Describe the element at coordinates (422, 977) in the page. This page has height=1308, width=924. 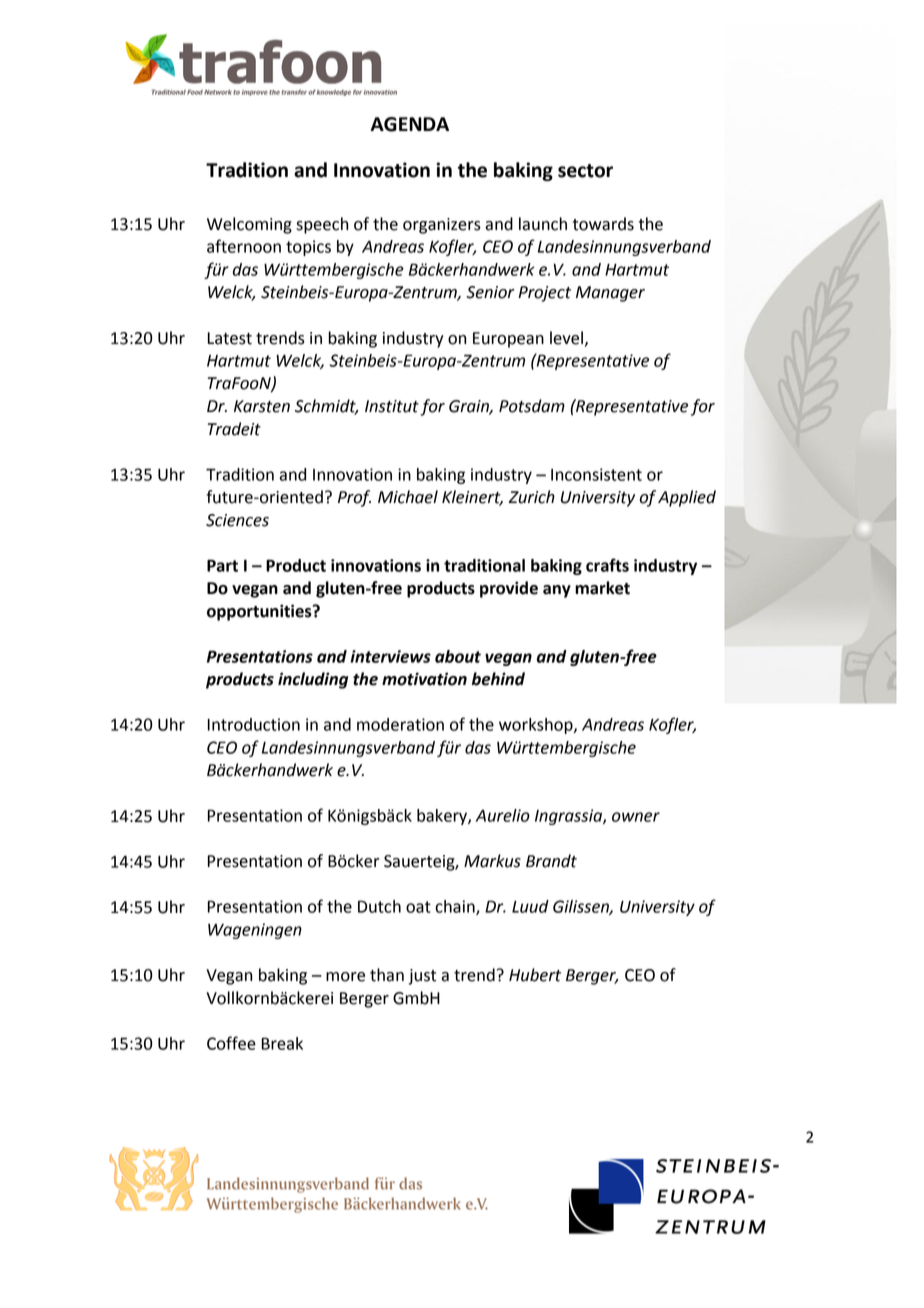
I see `just` at that location.
